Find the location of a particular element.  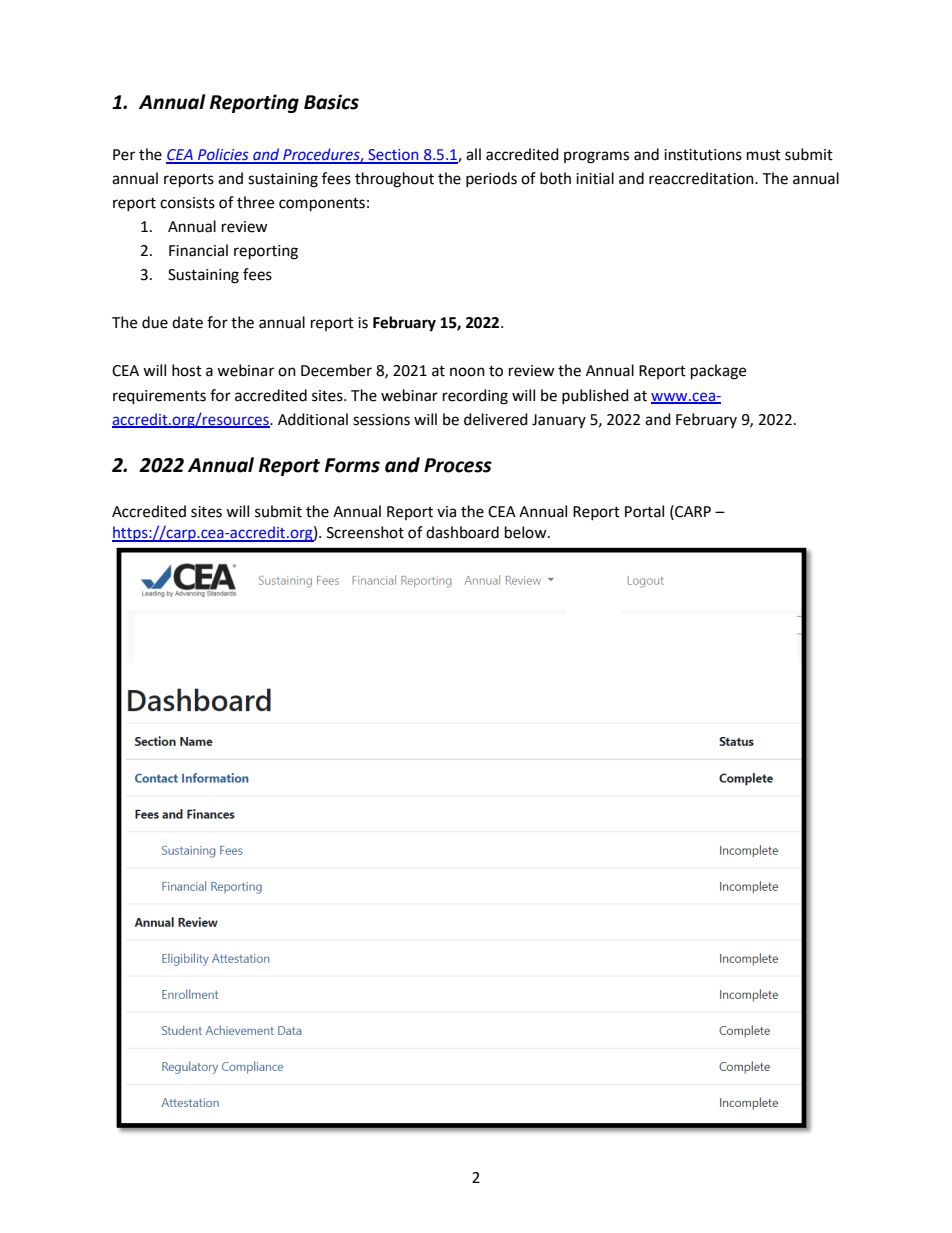

Portal is located at coordinates (644, 511).
